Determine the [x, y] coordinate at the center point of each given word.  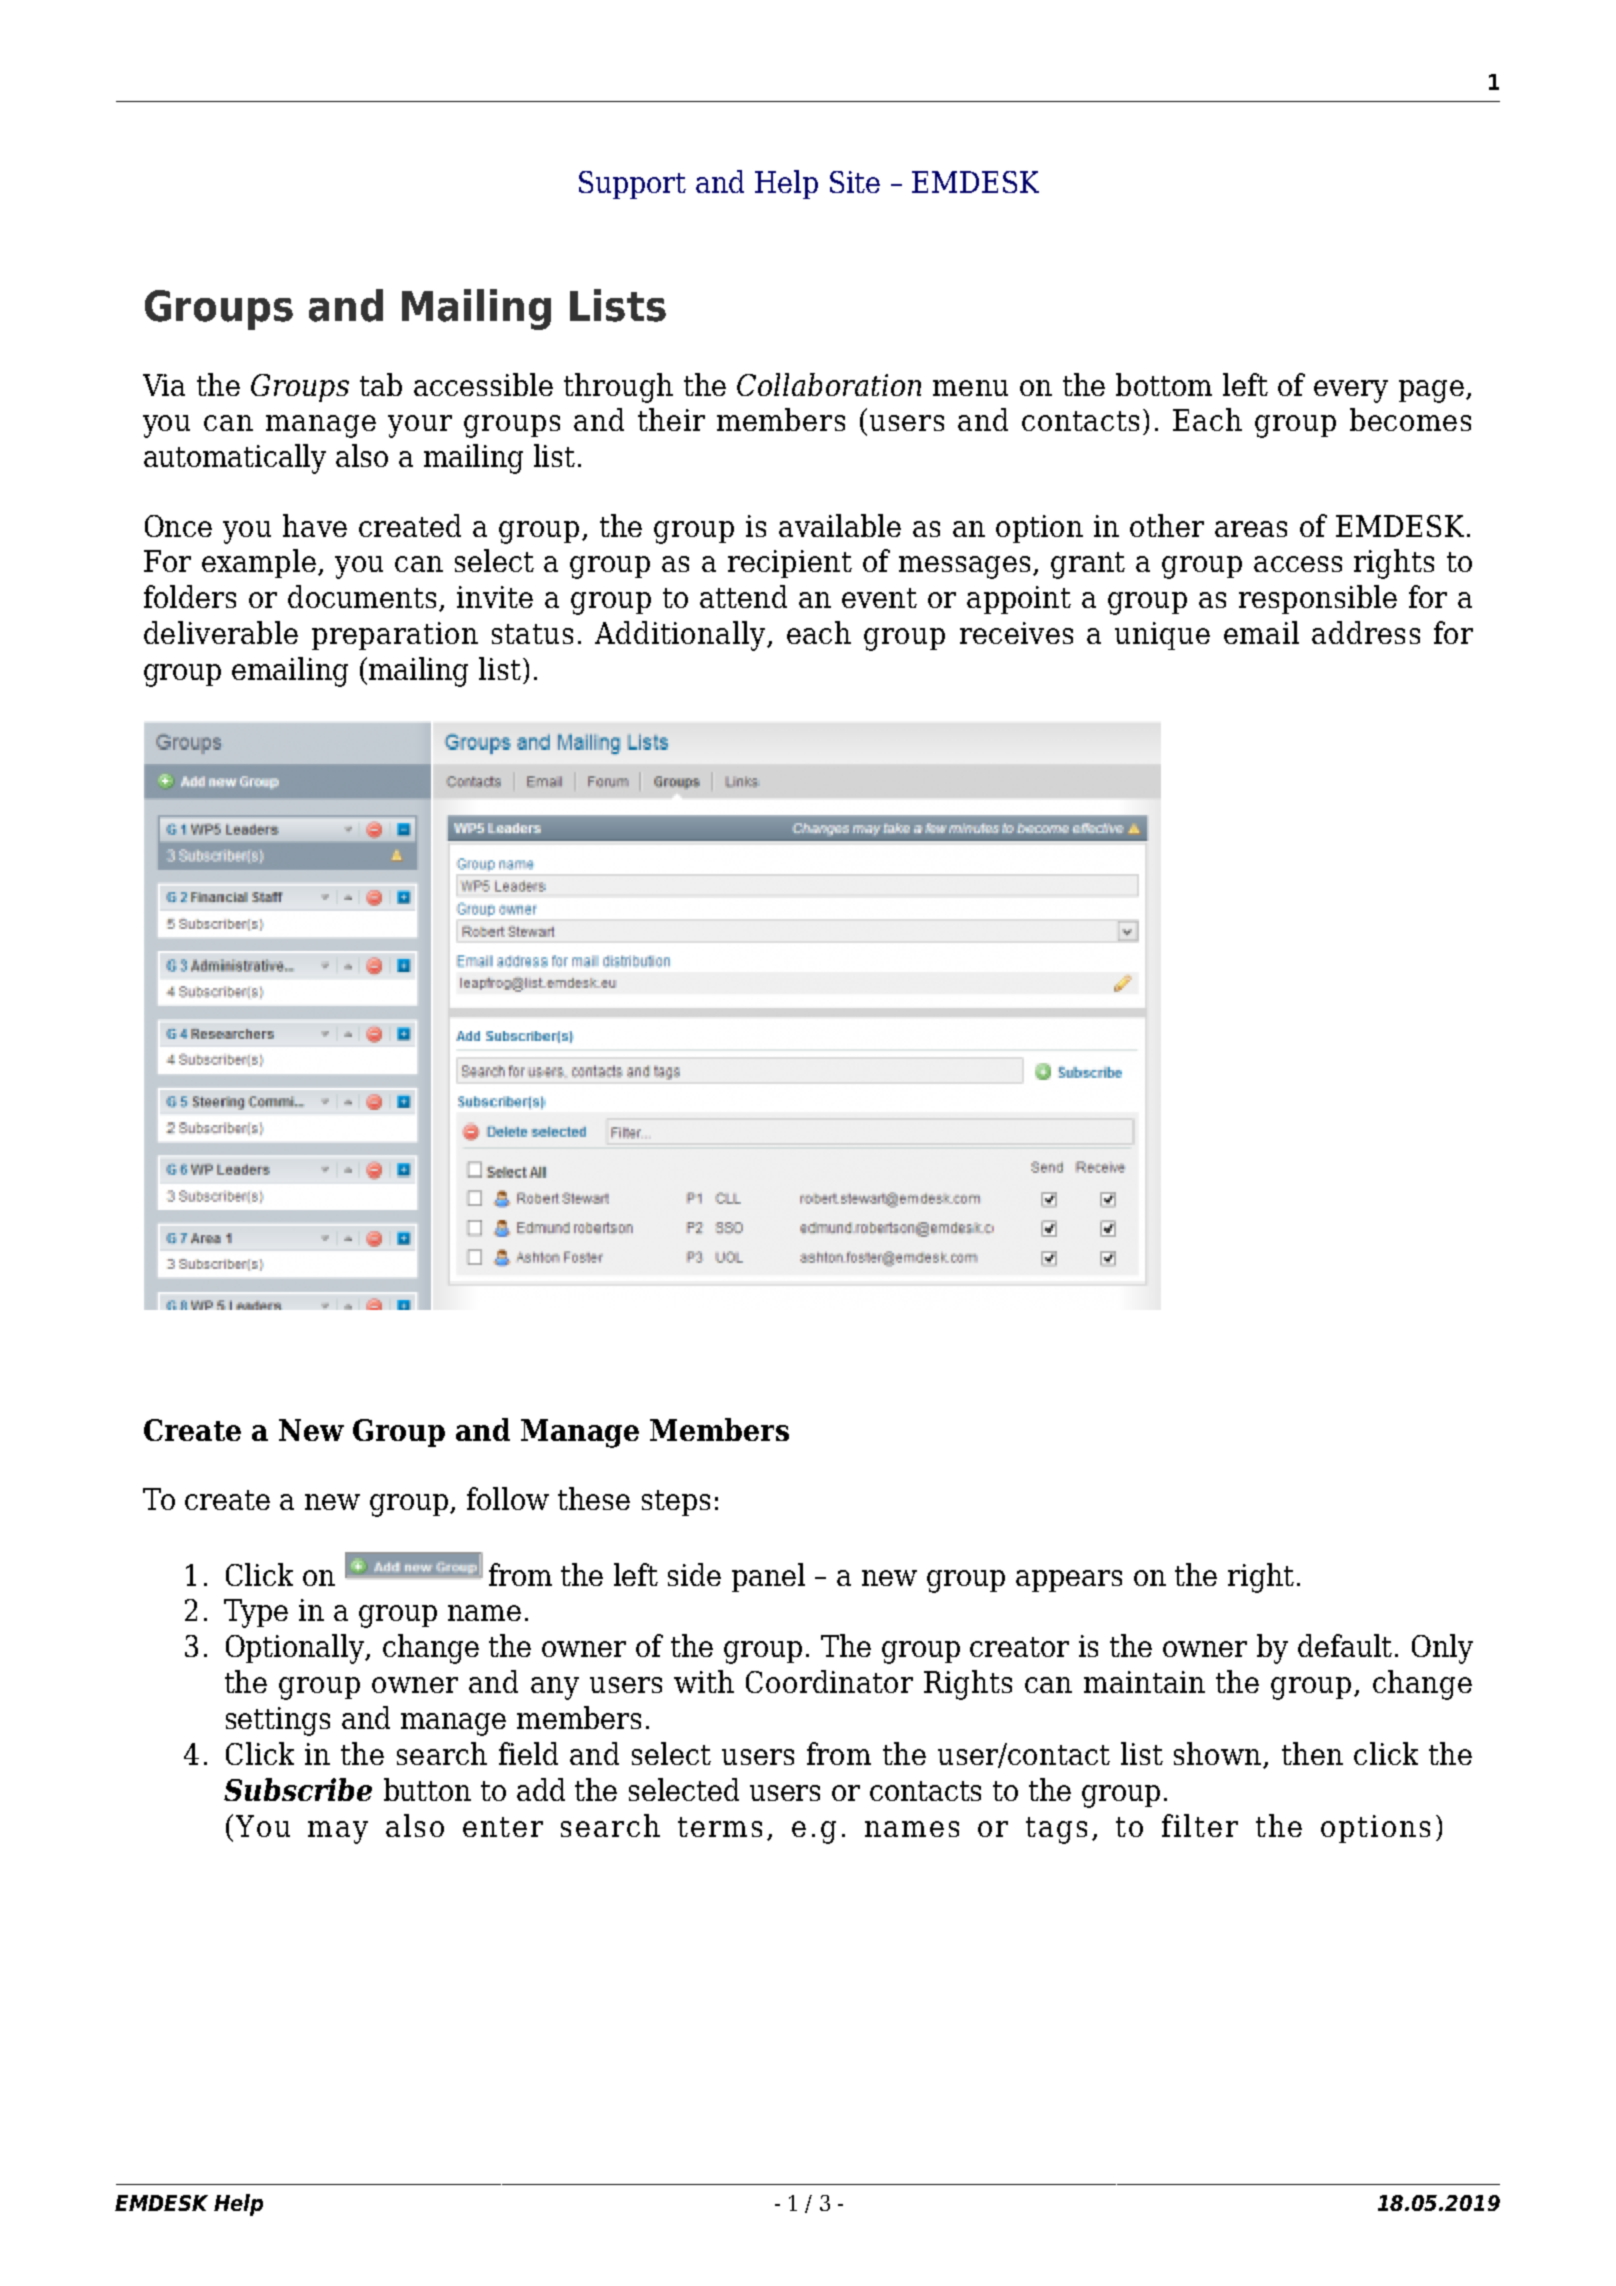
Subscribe [298, 1789]
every [1351, 391]
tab [381, 384]
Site [855, 182]
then [1312, 1753]
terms [720, 1827]
